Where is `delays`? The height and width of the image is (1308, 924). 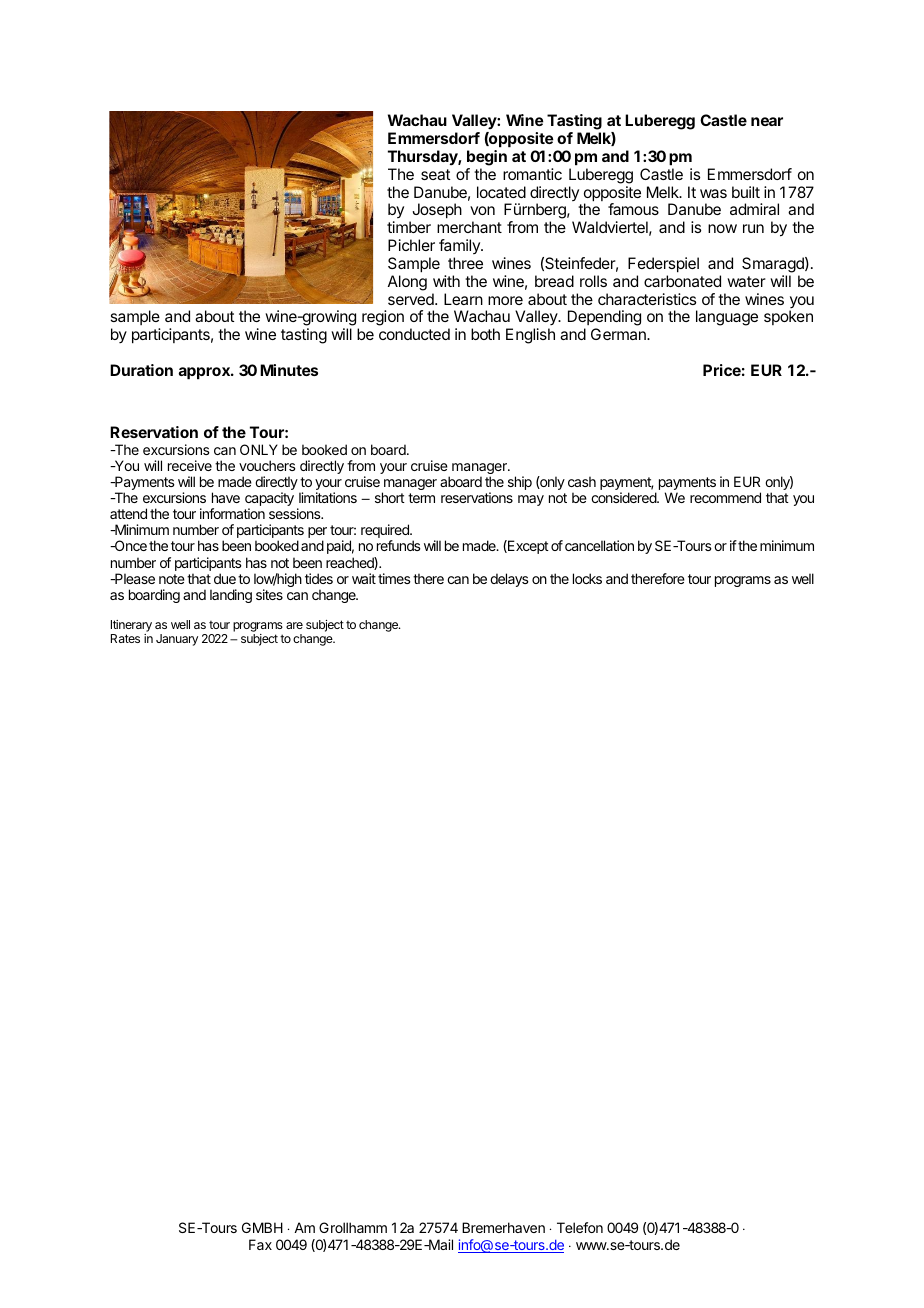 delays is located at coordinates (509, 580).
